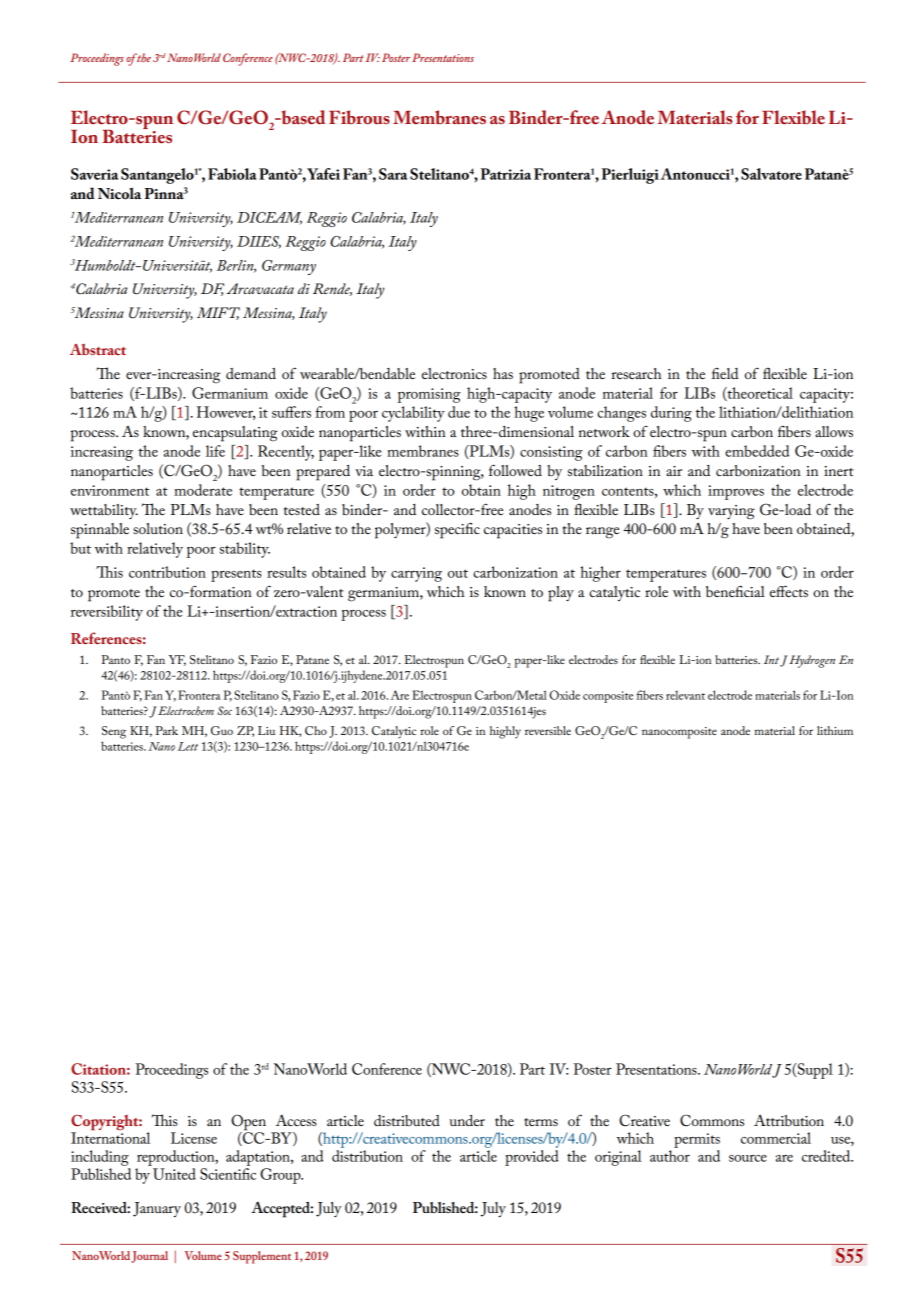  Describe the element at coordinates (506, 174) in the screenshot. I see `Patrizia` at that location.
